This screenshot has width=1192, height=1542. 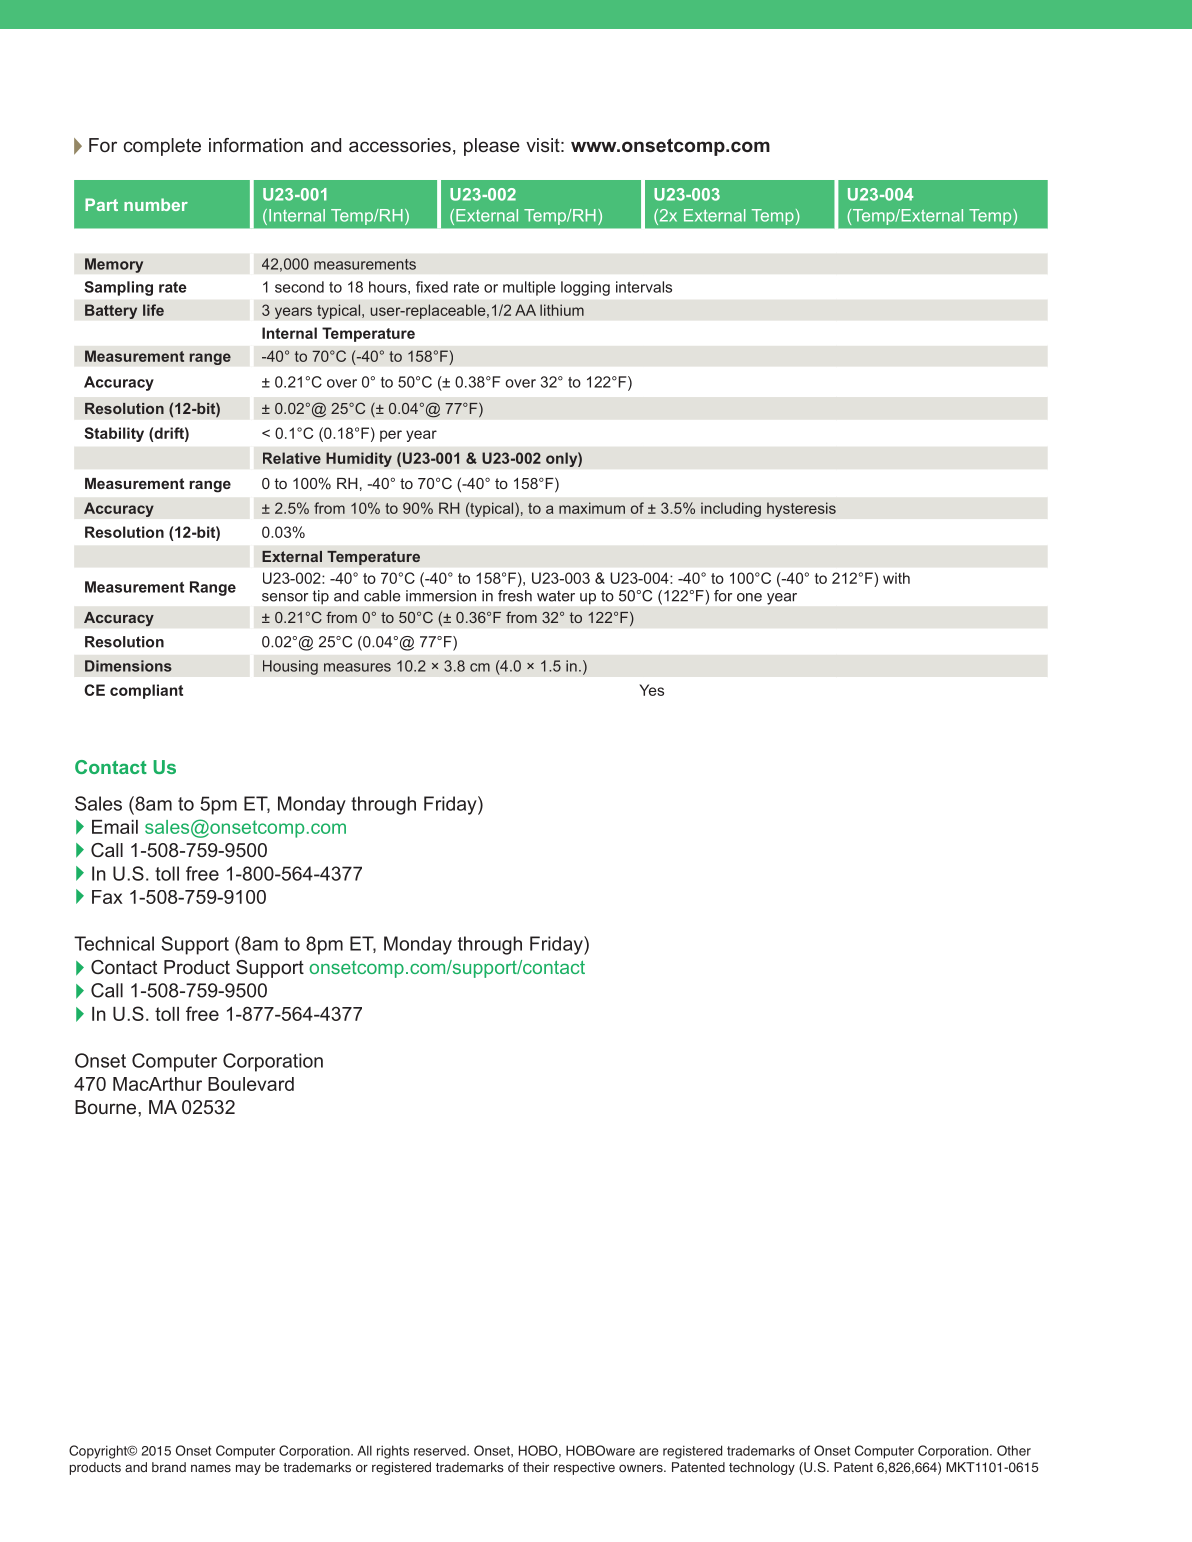 What do you see at coordinates (651, 690) in the screenshot?
I see `Yes` at bounding box center [651, 690].
